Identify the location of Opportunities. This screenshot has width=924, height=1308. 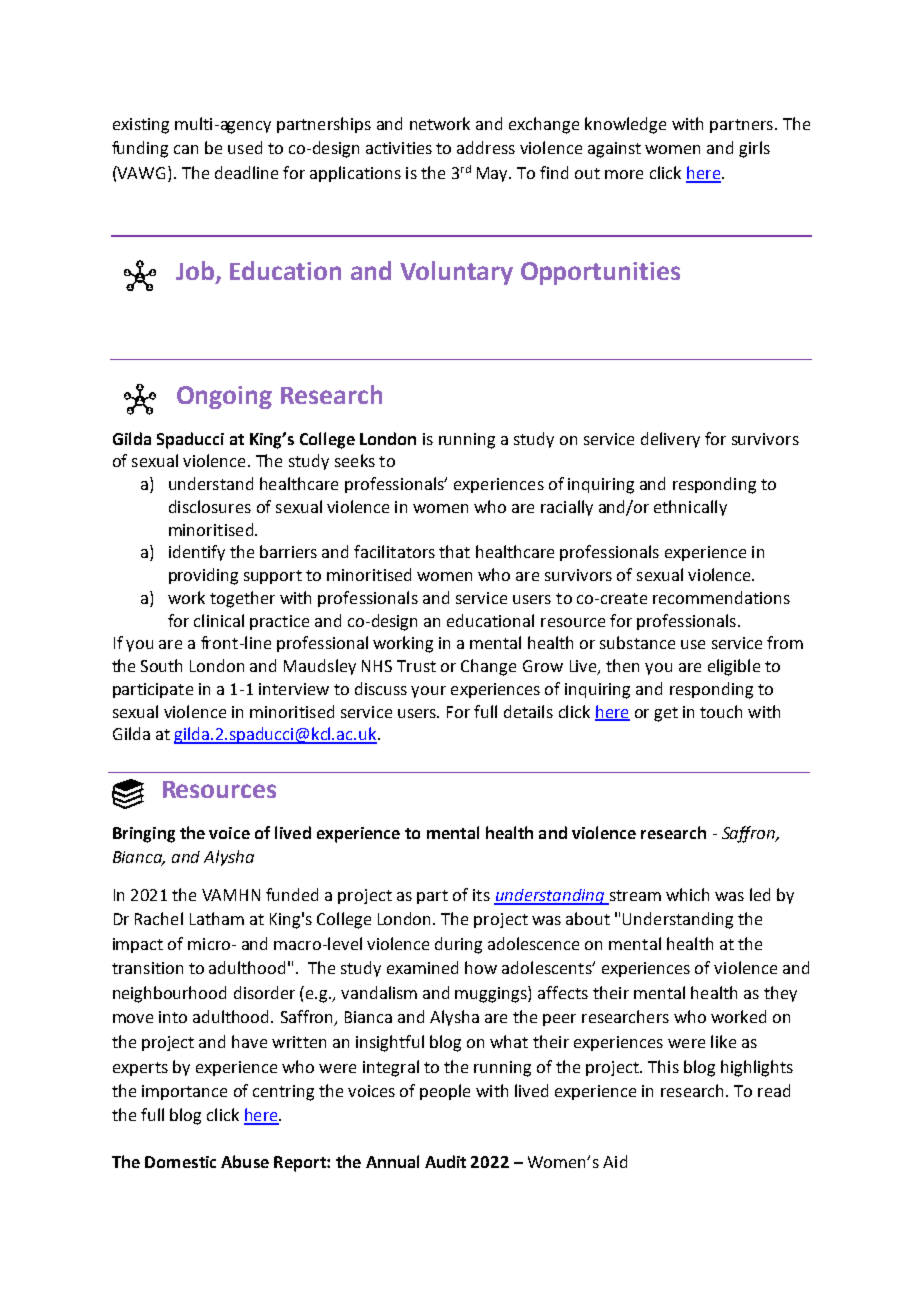
(600, 273).
